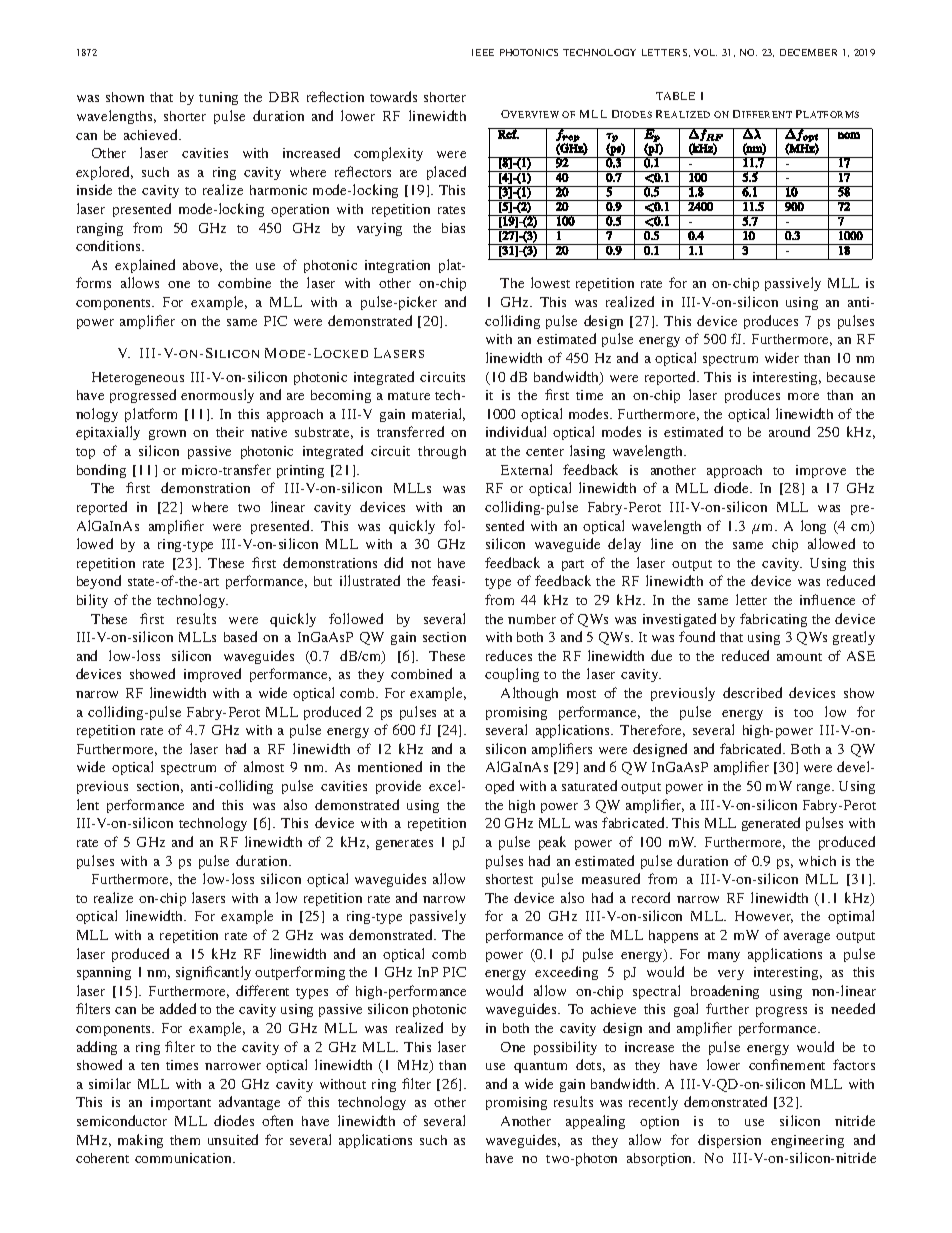 This document has width=952, height=1233. What do you see at coordinates (532, 619) in the document?
I see `number` at bounding box center [532, 619].
